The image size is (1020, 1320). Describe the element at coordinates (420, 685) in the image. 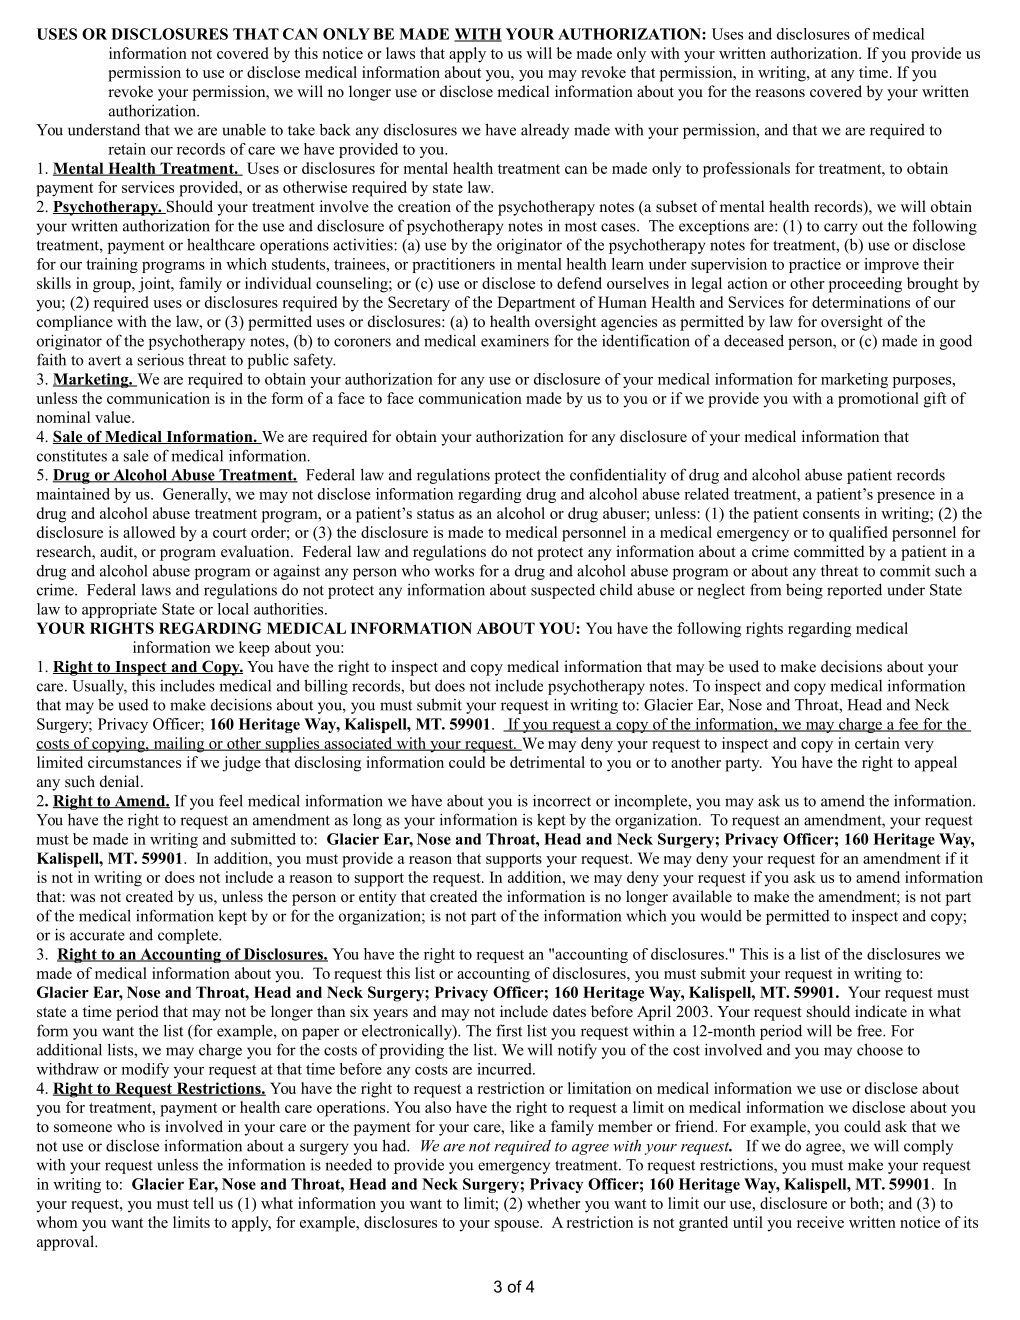

I see `but` at that location.
